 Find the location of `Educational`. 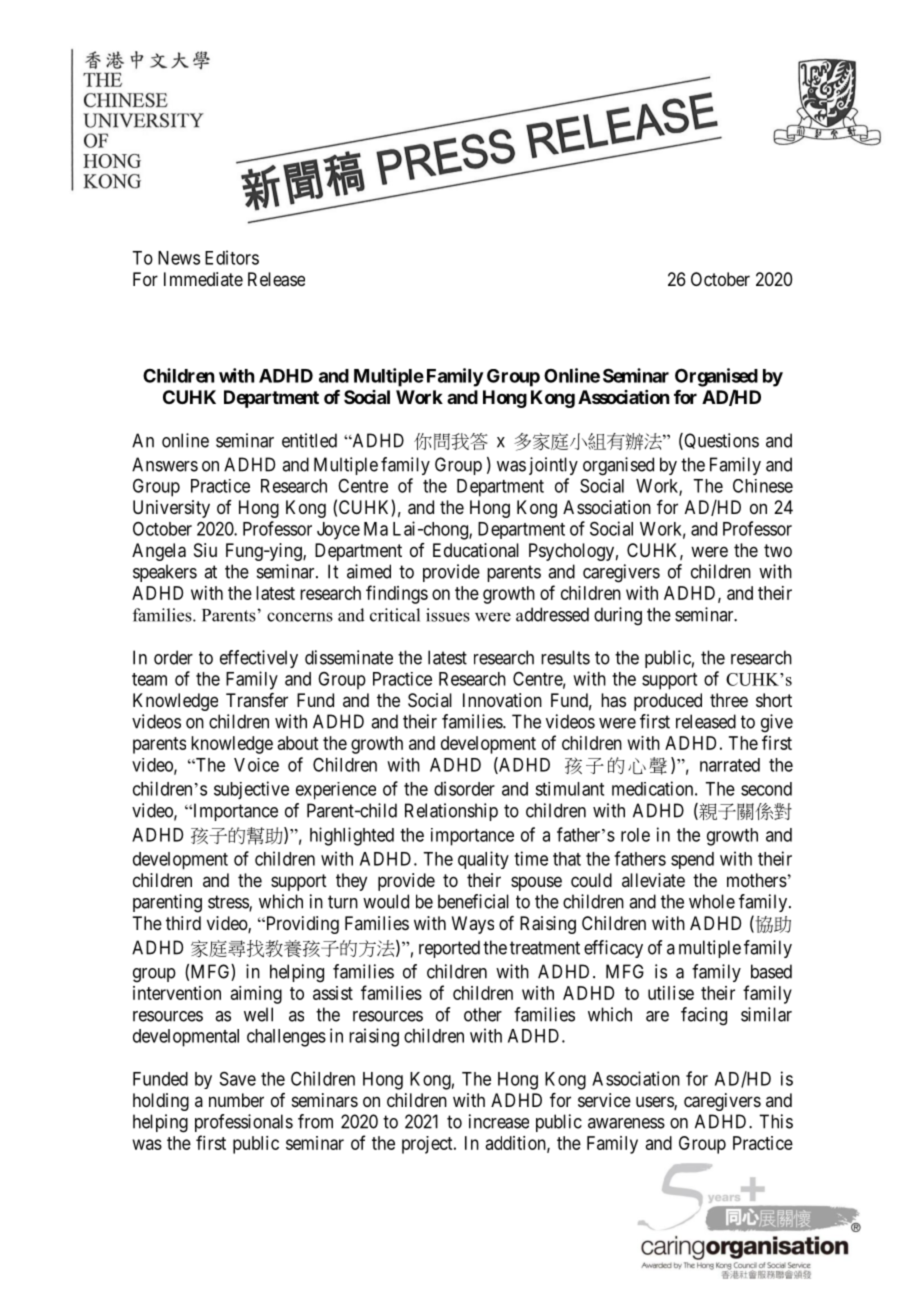

Educational is located at coordinates (476, 550).
